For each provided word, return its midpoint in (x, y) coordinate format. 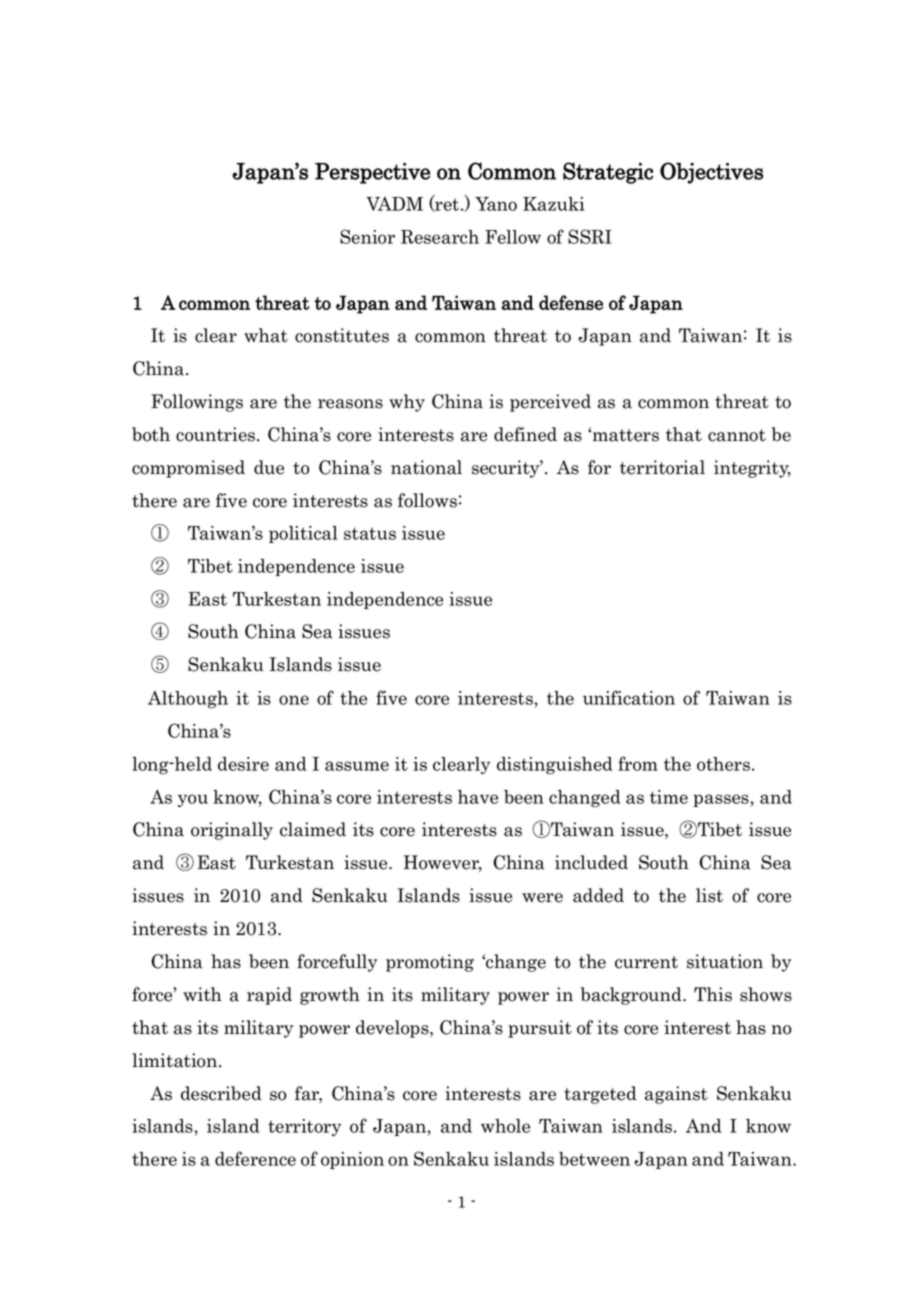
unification (629, 697)
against (676, 1095)
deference (255, 1158)
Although (188, 700)
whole (505, 1126)
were (542, 898)
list (709, 895)
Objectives (711, 173)
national (426, 467)
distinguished (555, 766)
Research (440, 237)
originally (232, 831)
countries (217, 434)
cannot (737, 435)
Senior (367, 236)
